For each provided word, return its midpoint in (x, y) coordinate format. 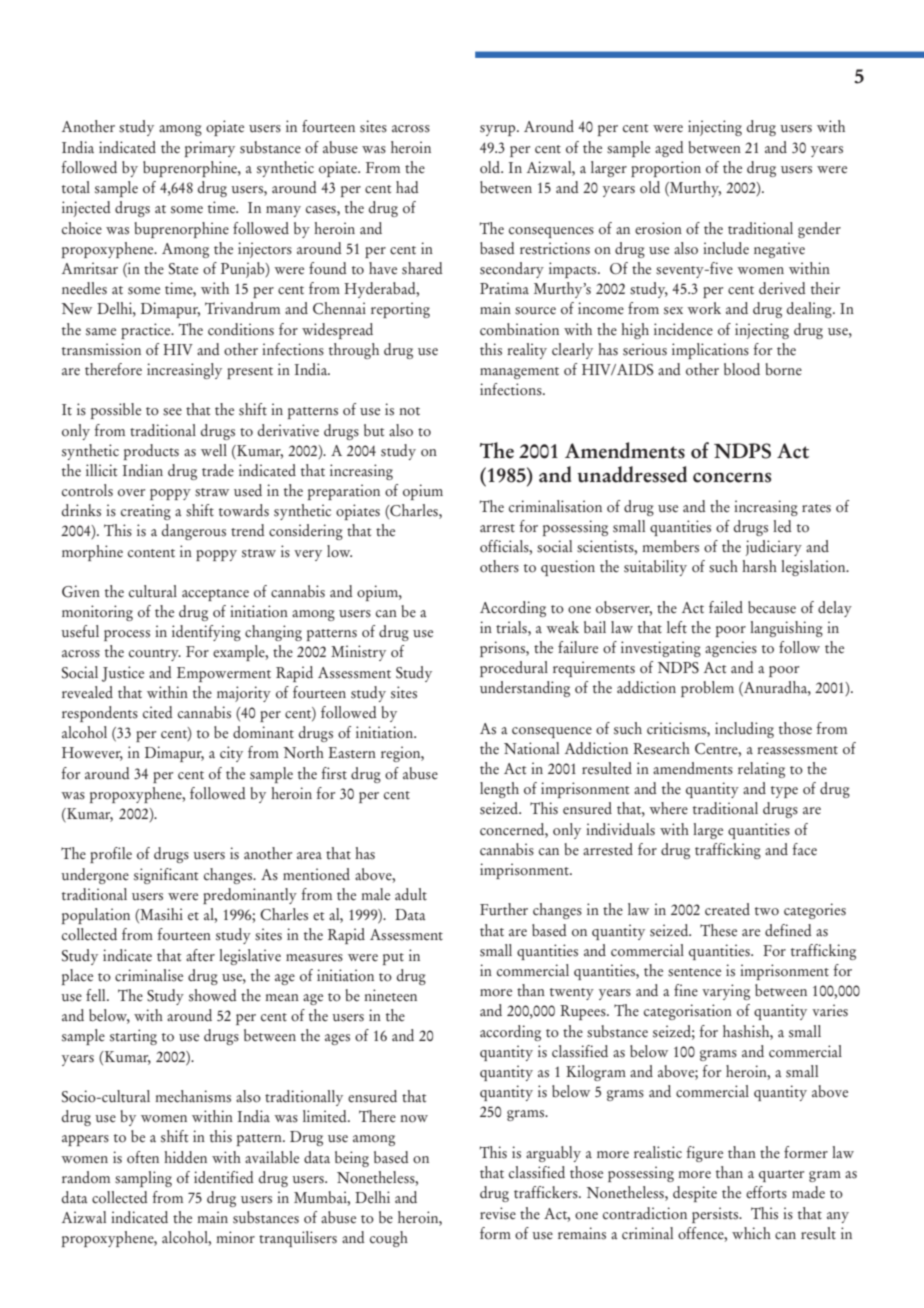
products (151, 452)
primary (210, 149)
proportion (666, 169)
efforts (766, 1192)
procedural (514, 669)
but (374, 430)
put (393, 959)
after (200, 955)
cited (158, 712)
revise (498, 1213)
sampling (143, 1179)
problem (707, 689)
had (407, 187)
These (718, 930)
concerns (732, 477)
